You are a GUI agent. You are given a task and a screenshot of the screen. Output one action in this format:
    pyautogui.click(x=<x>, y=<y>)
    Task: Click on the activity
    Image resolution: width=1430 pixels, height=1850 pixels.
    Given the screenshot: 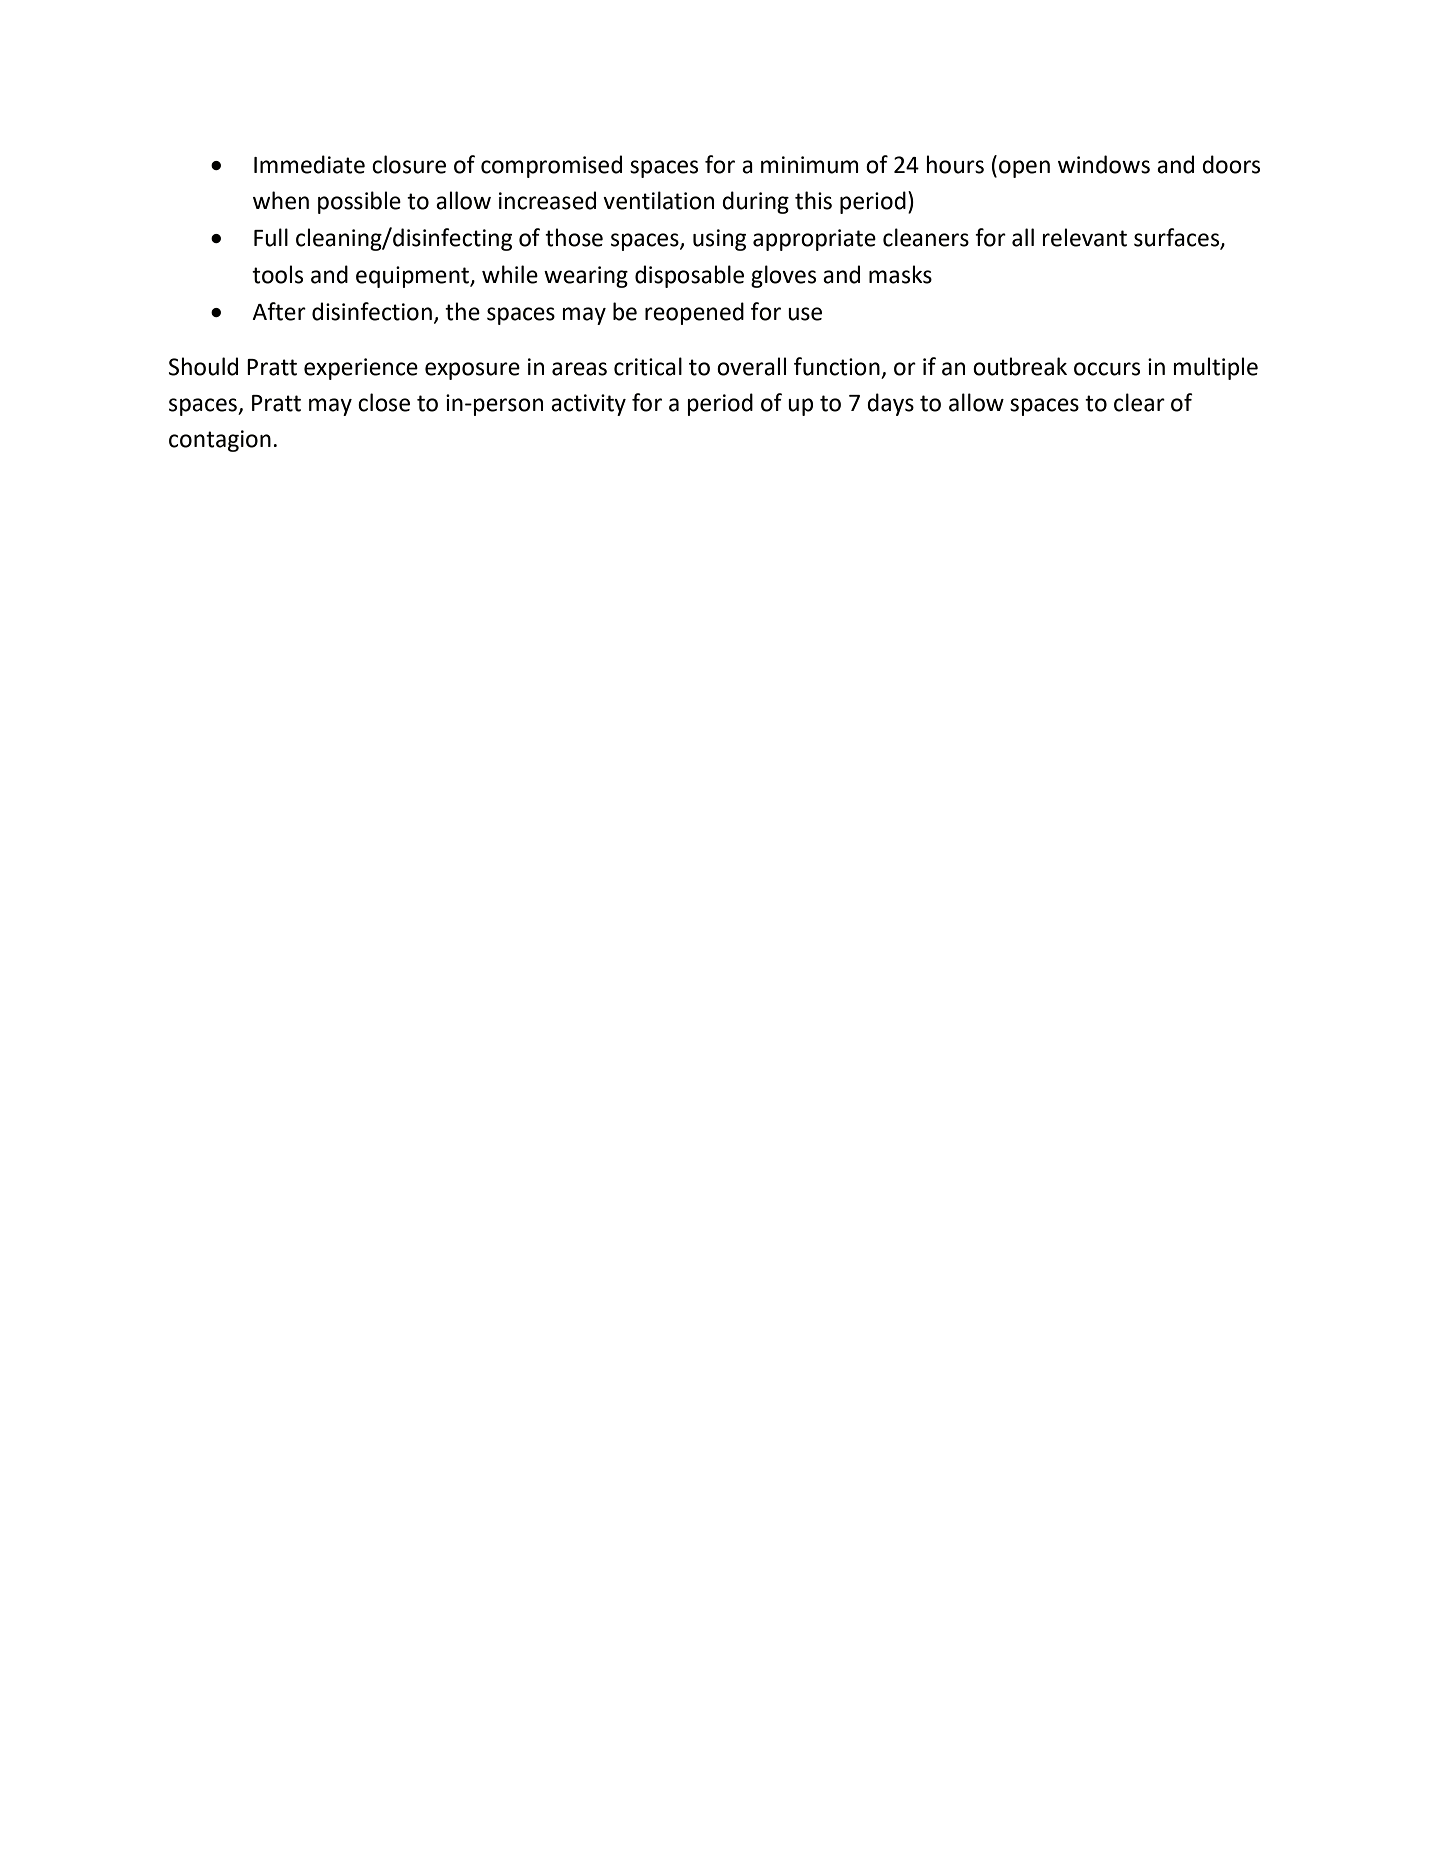 What is the action you would take?
    pyautogui.click(x=588, y=405)
